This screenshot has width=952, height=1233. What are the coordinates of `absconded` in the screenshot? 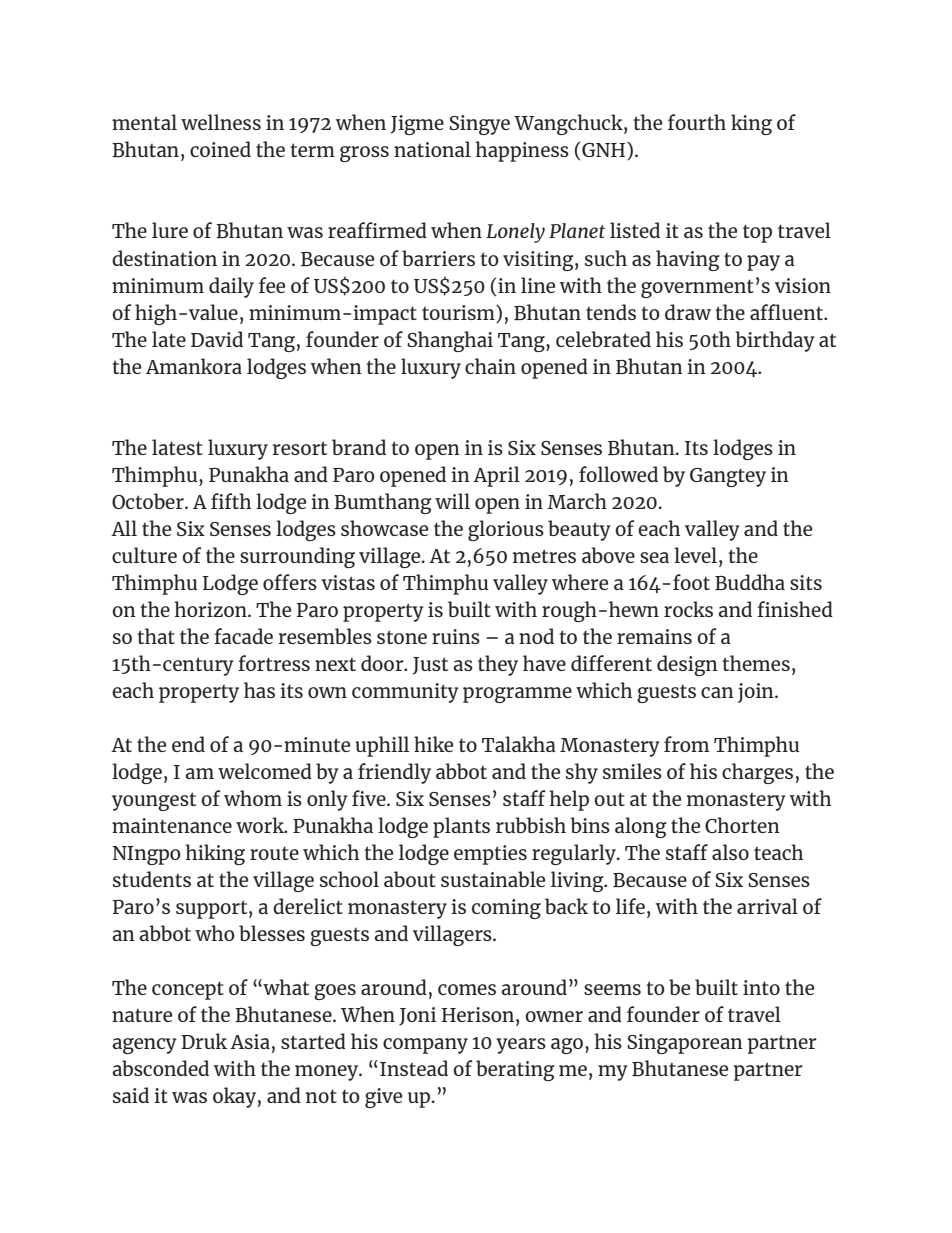 It's located at (160, 1068).
